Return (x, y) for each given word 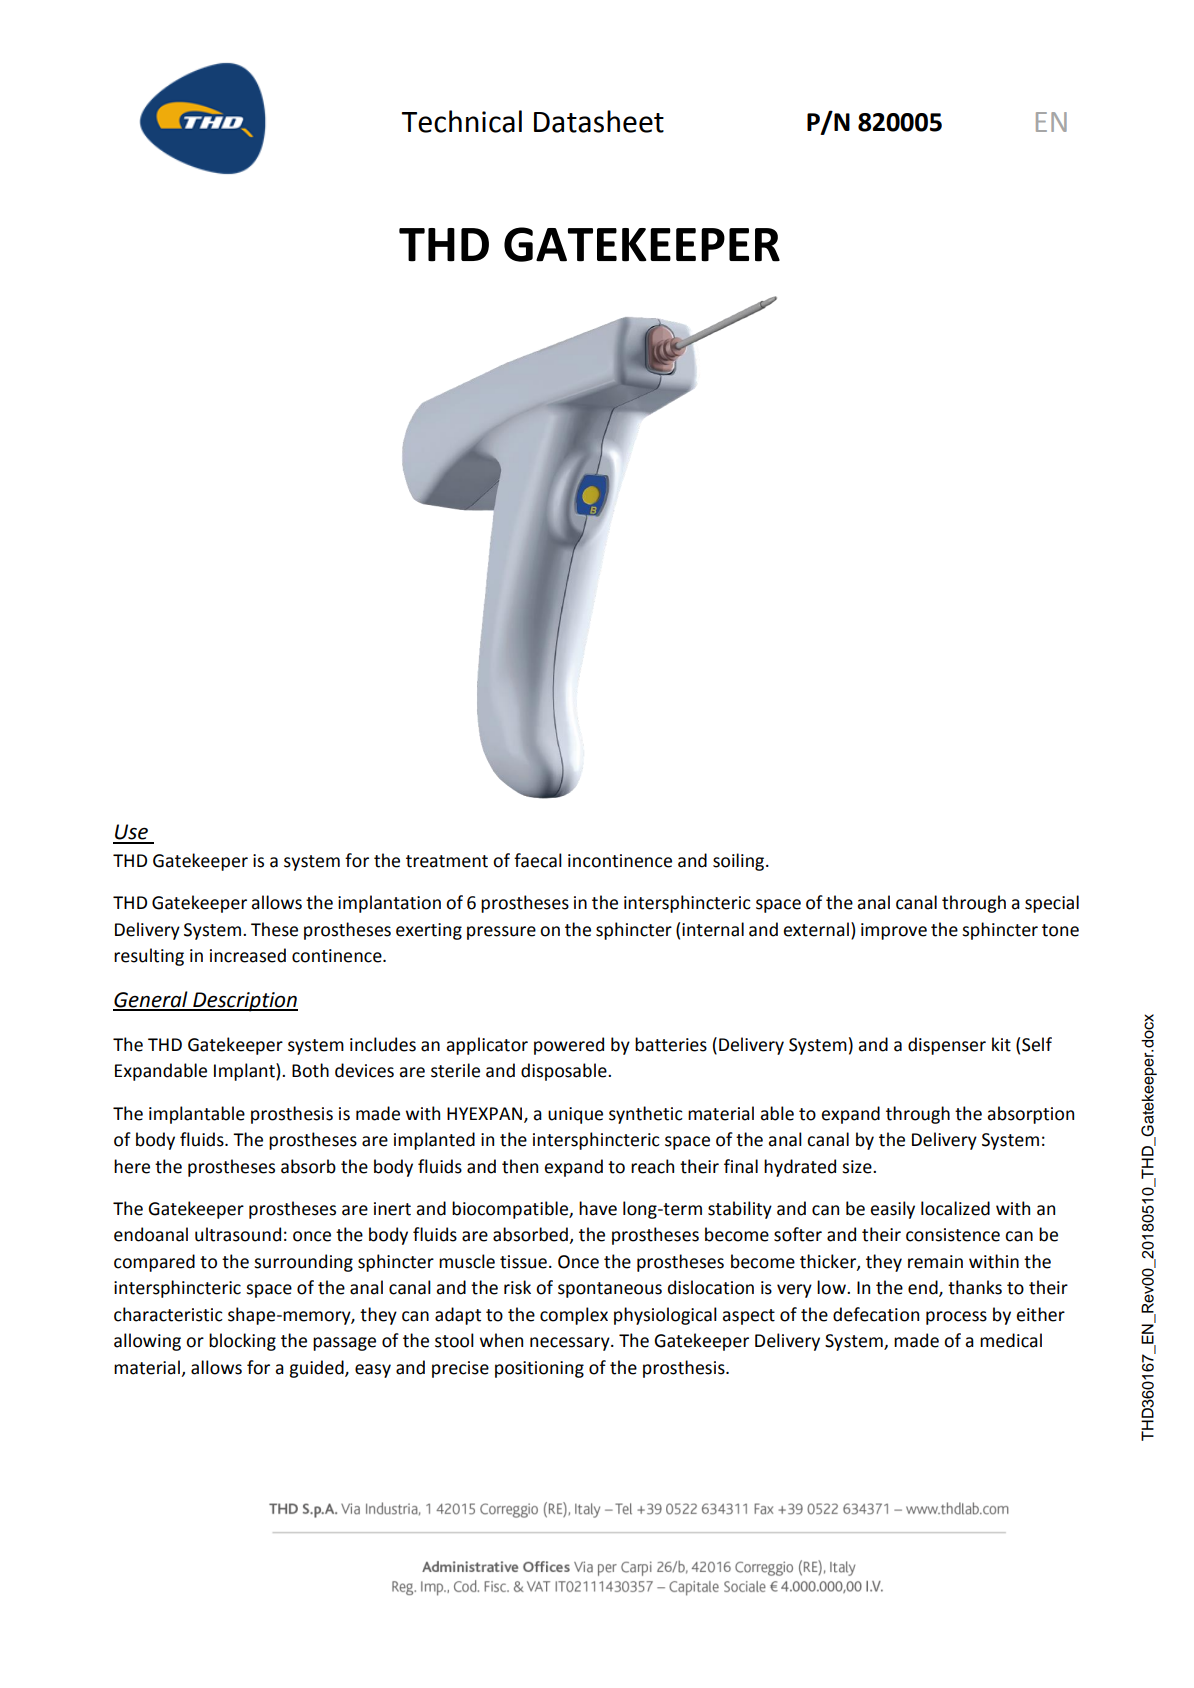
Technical (461, 121)
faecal (538, 860)
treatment (447, 861)
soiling (740, 862)
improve (894, 931)
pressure (501, 933)
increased (248, 955)
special (1052, 904)
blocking (242, 1342)
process (956, 1318)
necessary (571, 1344)
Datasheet (599, 121)
